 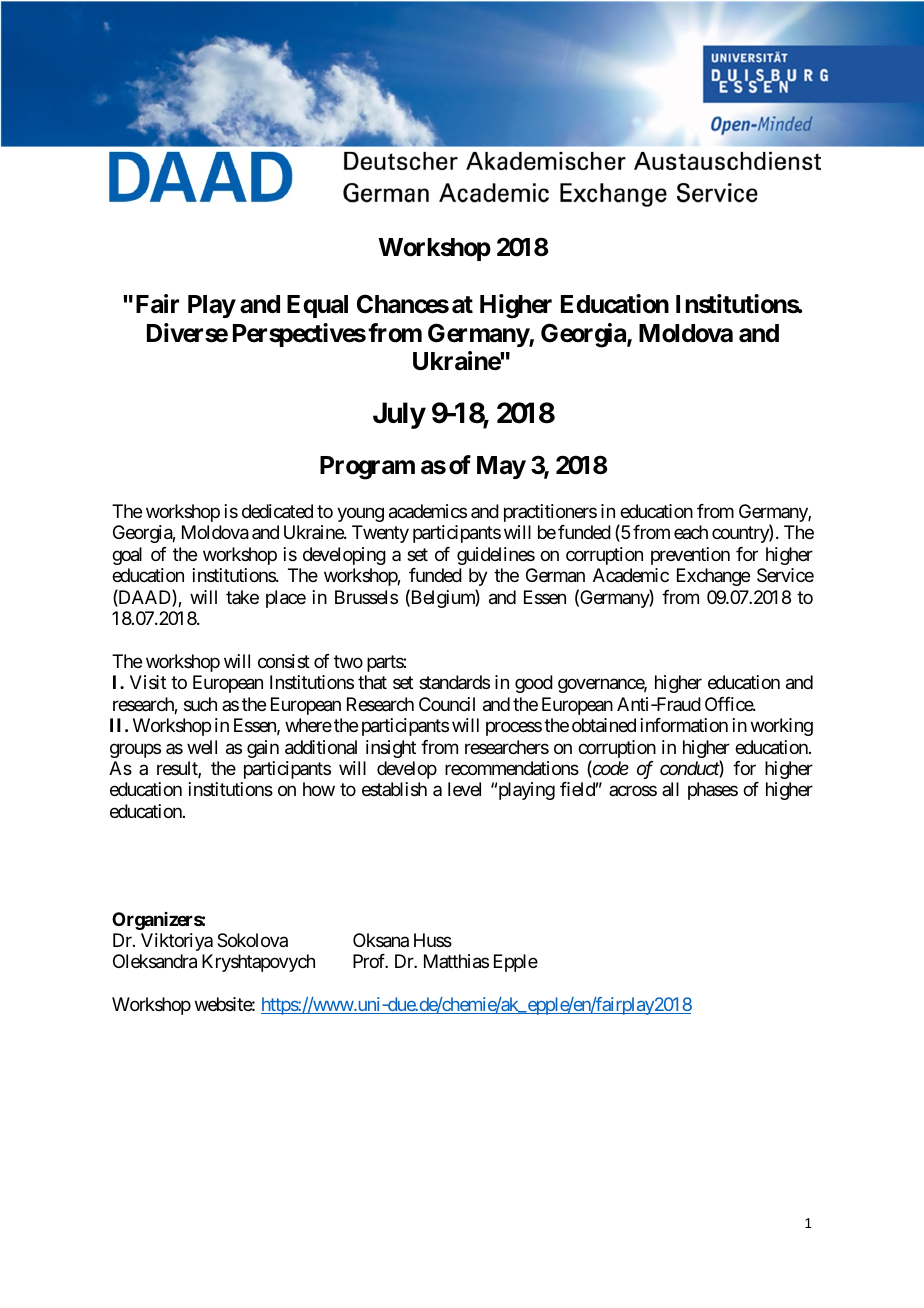 I want to click on prevention, so click(x=690, y=556).
